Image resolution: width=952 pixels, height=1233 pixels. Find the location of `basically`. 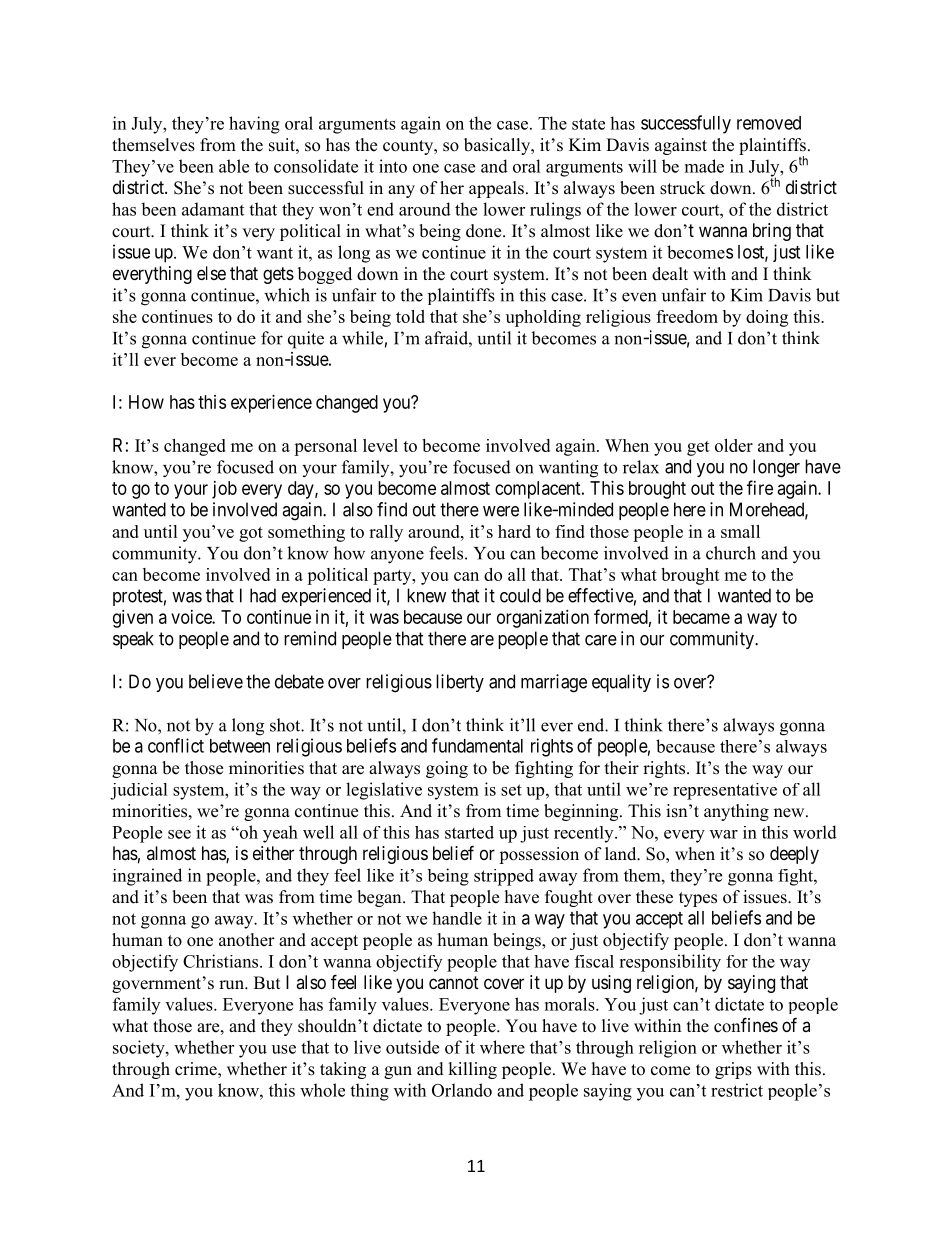

basically is located at coordinates (498, 146).
